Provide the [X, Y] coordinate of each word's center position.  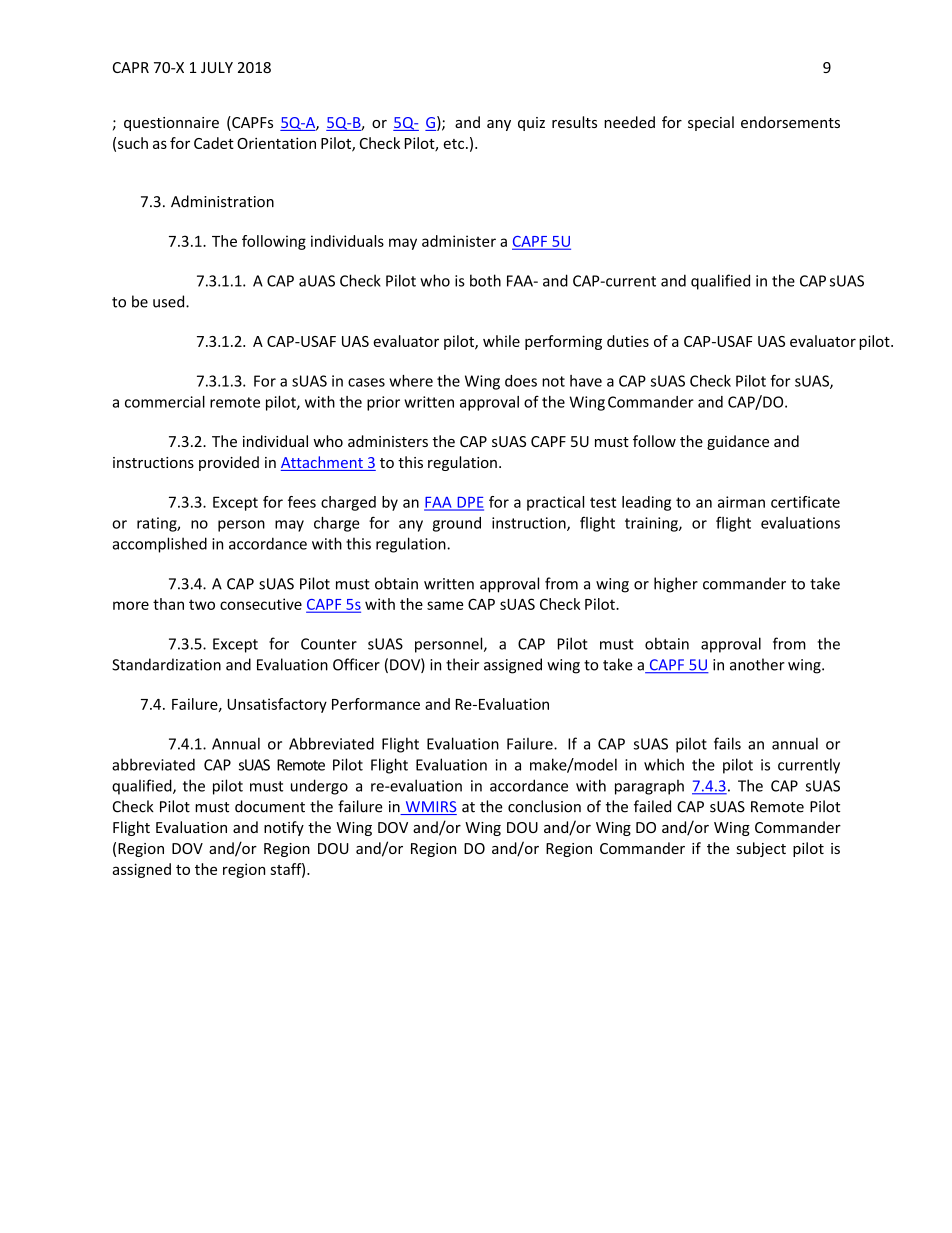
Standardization [166, 664]
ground [457, 524]
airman [741, 502]
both [485, 280]
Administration [222, 201]
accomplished [159, 545]
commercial [165, 402]
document [270, 806]
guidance [738, 442]
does [521, 381]
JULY [217, 67]
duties [628, 341]
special [711, 123]
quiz [531, 124]
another [757, 664]
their [462, 664]
